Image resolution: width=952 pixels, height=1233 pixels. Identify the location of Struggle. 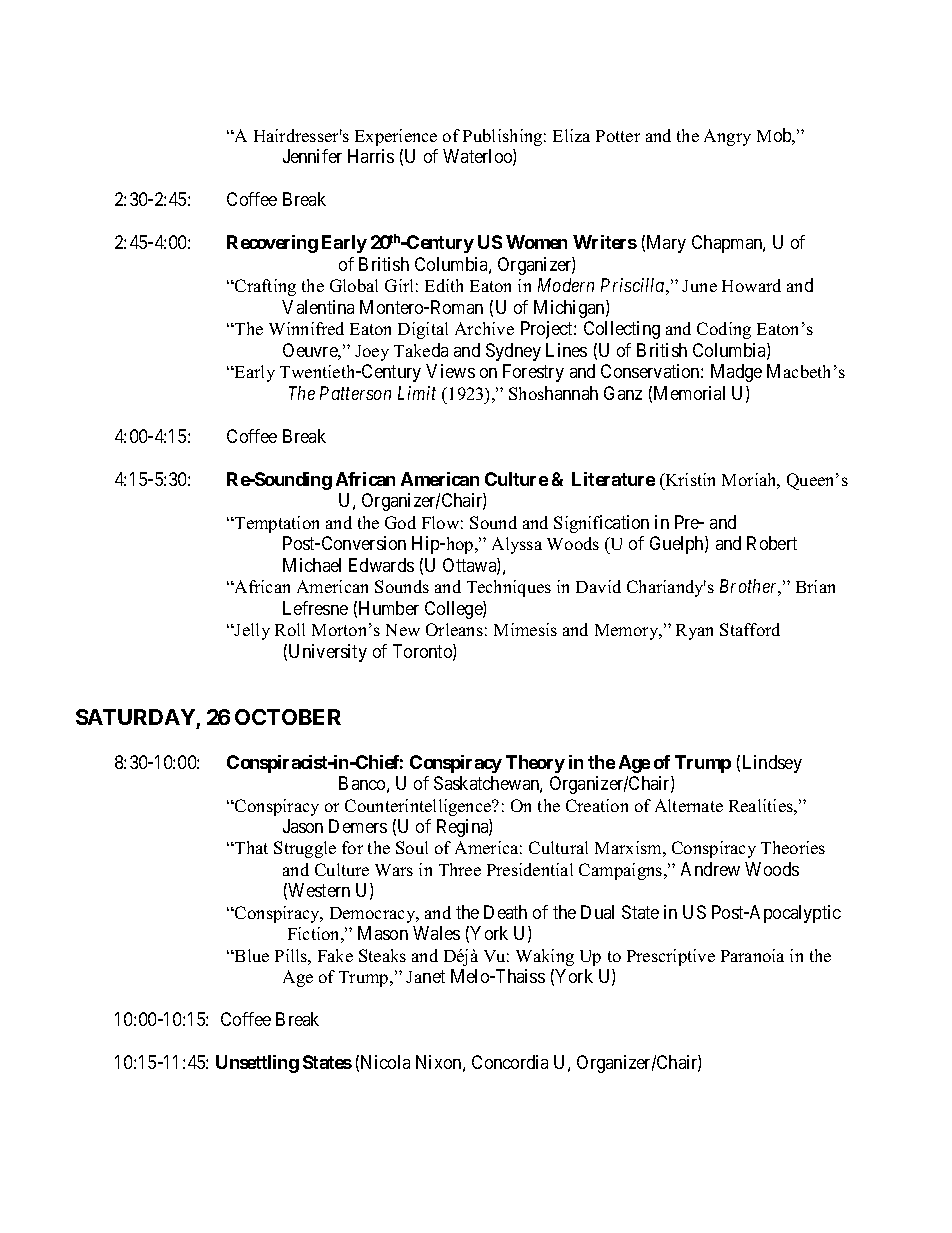
(305, 849).
